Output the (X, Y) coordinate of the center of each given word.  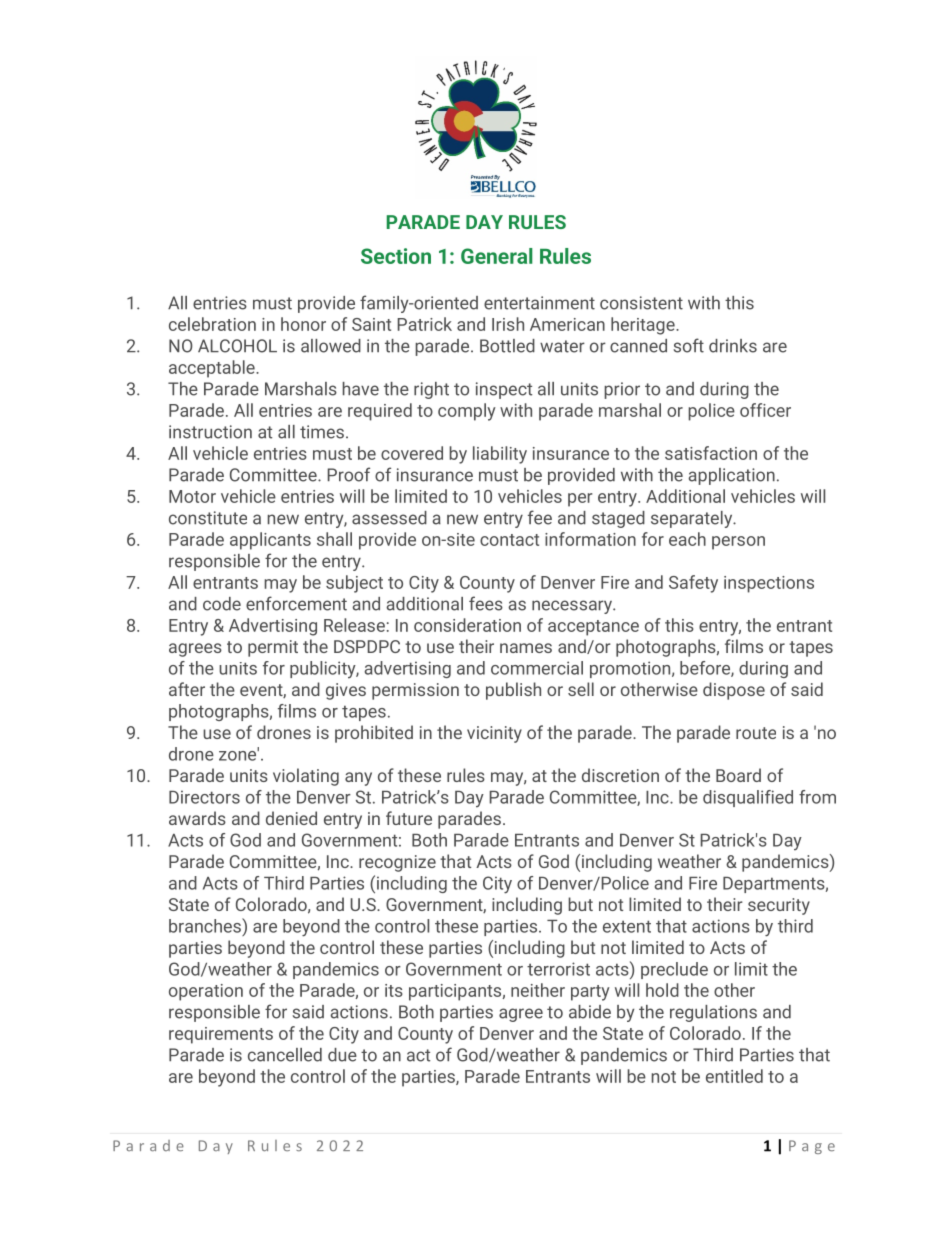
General (497, 256)
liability (500, 455)
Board (738, 775)
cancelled (285, 1055)
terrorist (558, 969)
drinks (733, 346)
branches (206, 925)
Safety (693, 584)
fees (486, 603)
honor (303, 324)
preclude (674, 970)
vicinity (494, 734)
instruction (210, 432)
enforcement (296, 603)
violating (306, 777)
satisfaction (711, 453)
